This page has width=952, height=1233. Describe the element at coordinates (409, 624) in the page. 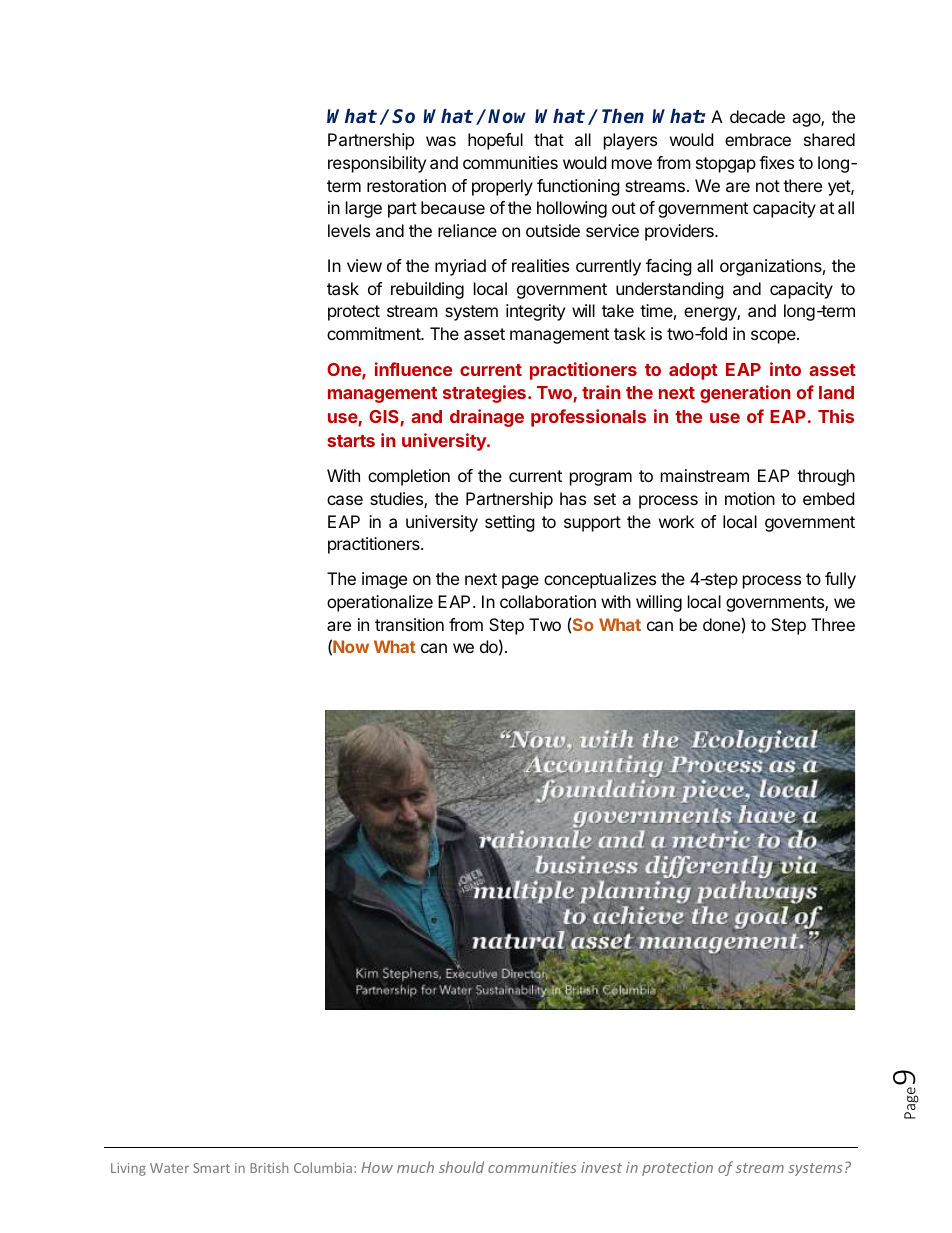

I see `transition` at that location.
